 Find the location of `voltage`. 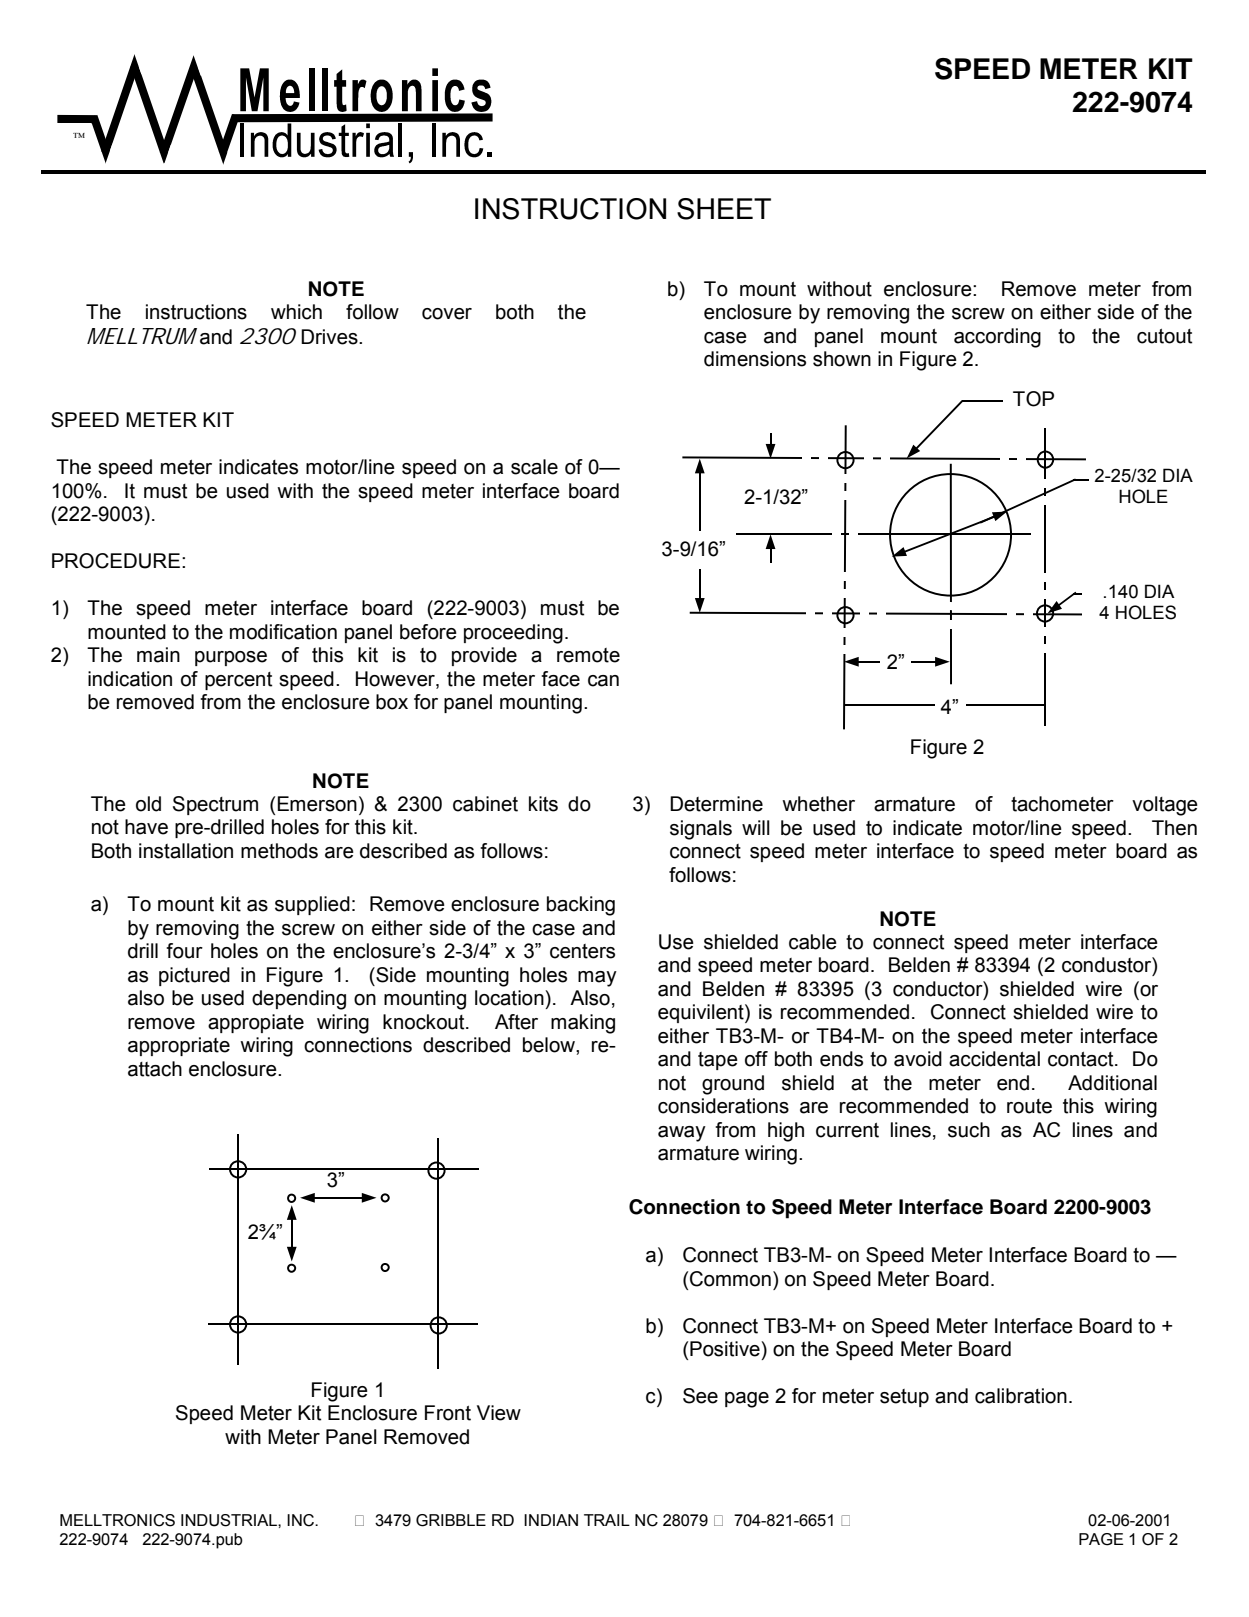

voltage is located at coordinates (1165, 806).
